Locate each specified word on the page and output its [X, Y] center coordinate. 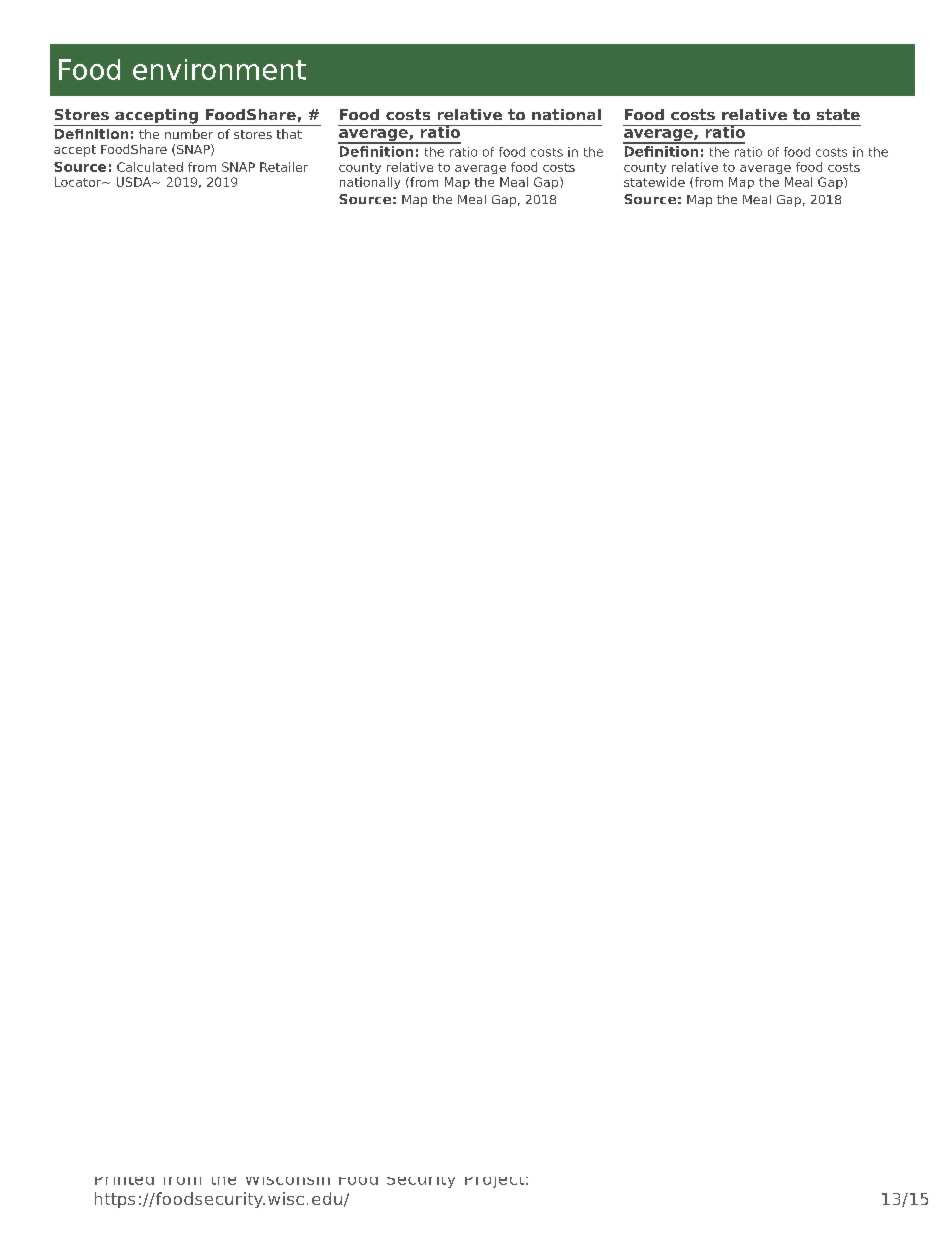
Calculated [150, 167]
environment [219, 69]
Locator [79, 182]
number [189, 134]
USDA [135, 182]
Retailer [284, 167]
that [289, 134]
